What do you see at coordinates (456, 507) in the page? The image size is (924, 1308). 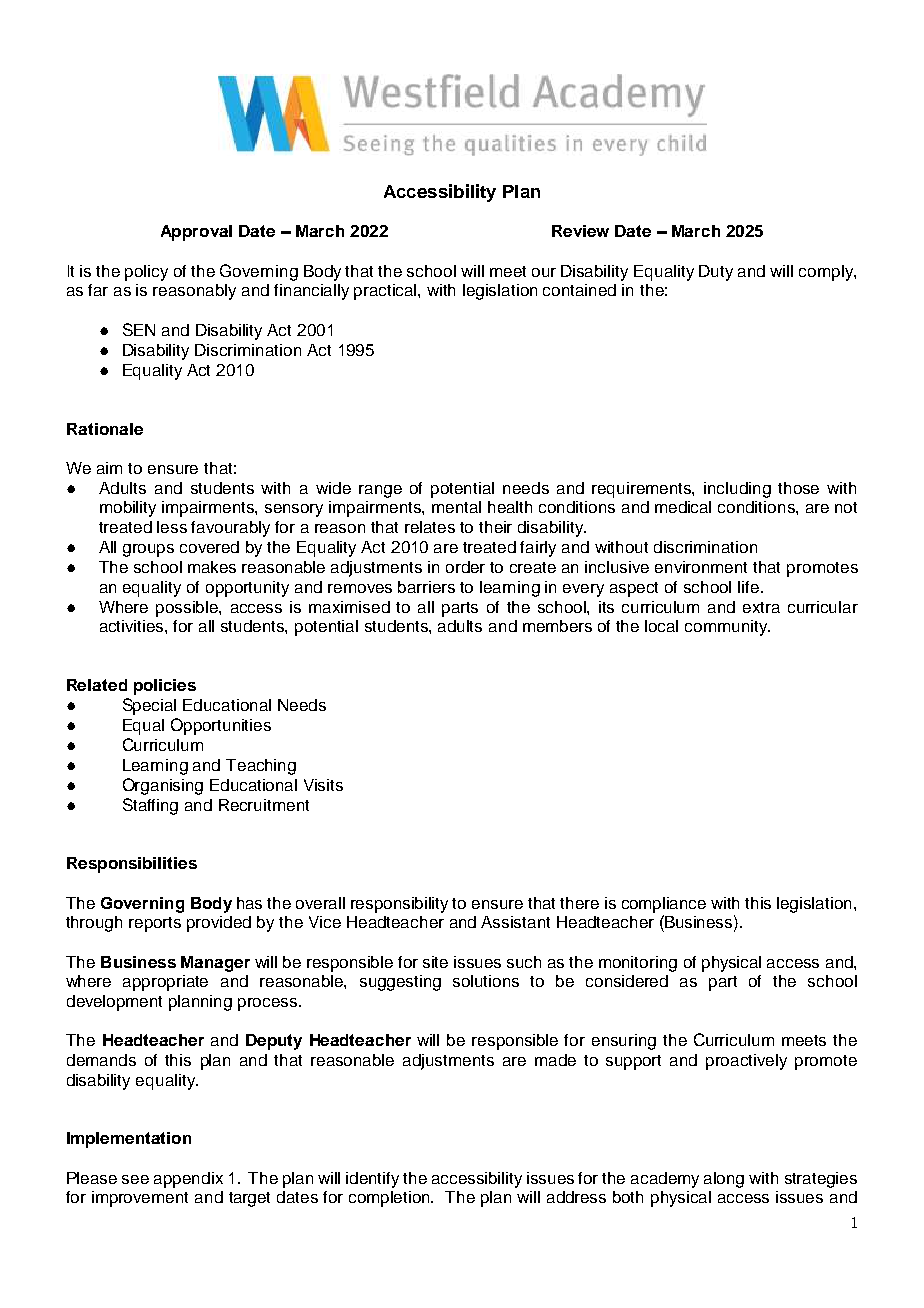 I see `mental` at bounding box center [456, 507].
